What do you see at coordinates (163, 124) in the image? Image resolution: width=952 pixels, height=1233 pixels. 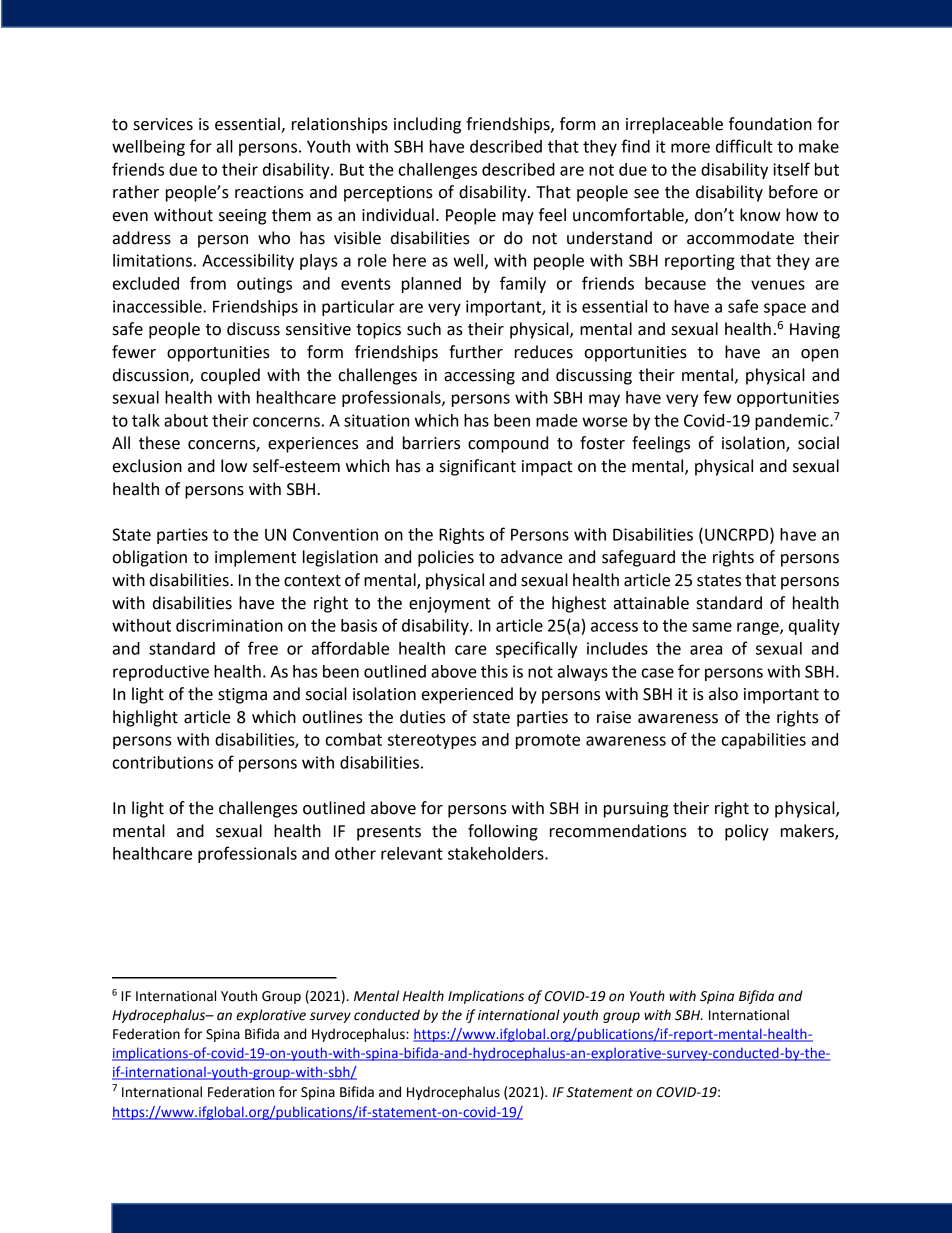 I see `services` at bounding box center [163, 124].
